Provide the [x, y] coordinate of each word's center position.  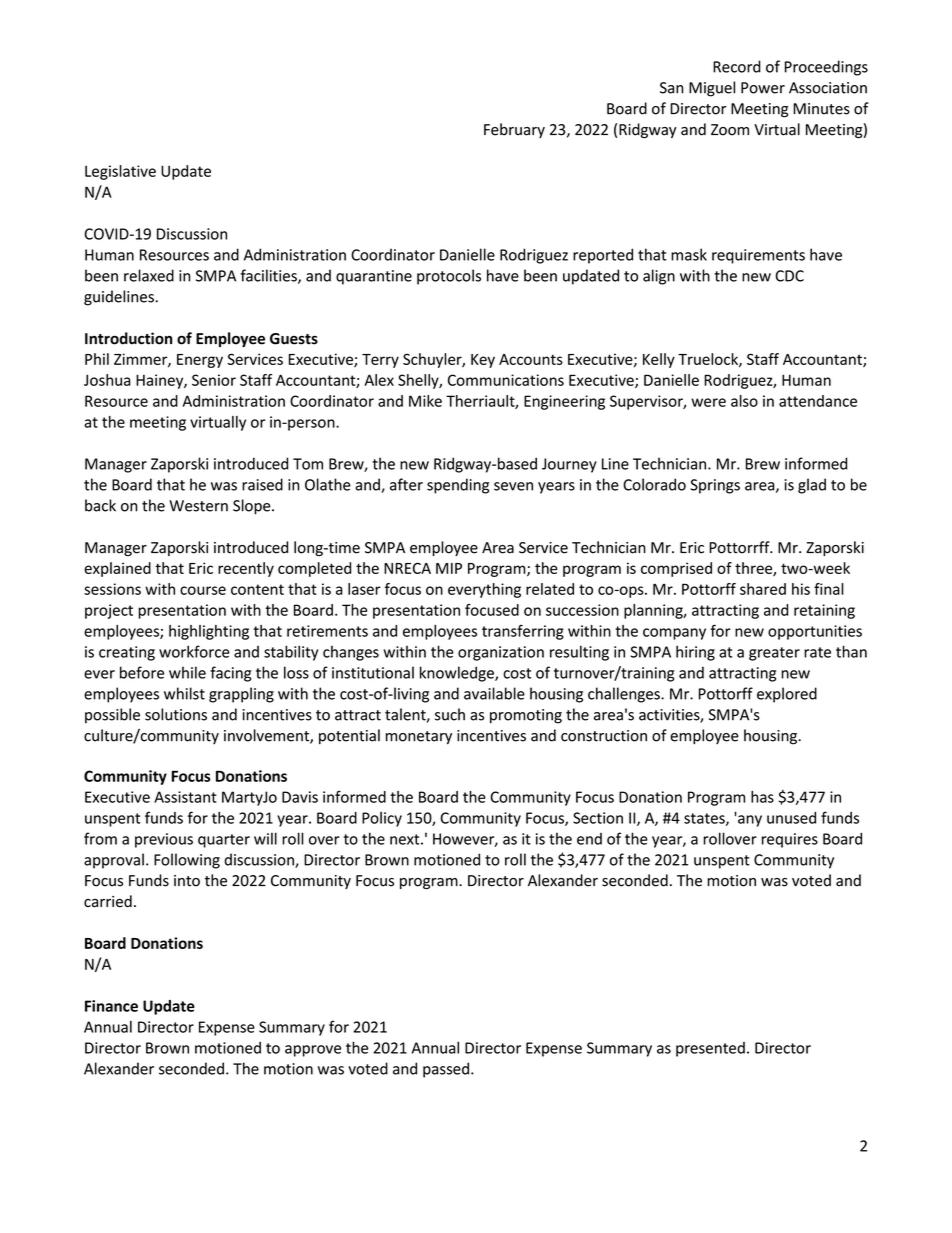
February [514, 130]
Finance [111, 1006]
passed [446, 1070]
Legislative [120, 172]
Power [763, 88]
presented [710, 1049]
